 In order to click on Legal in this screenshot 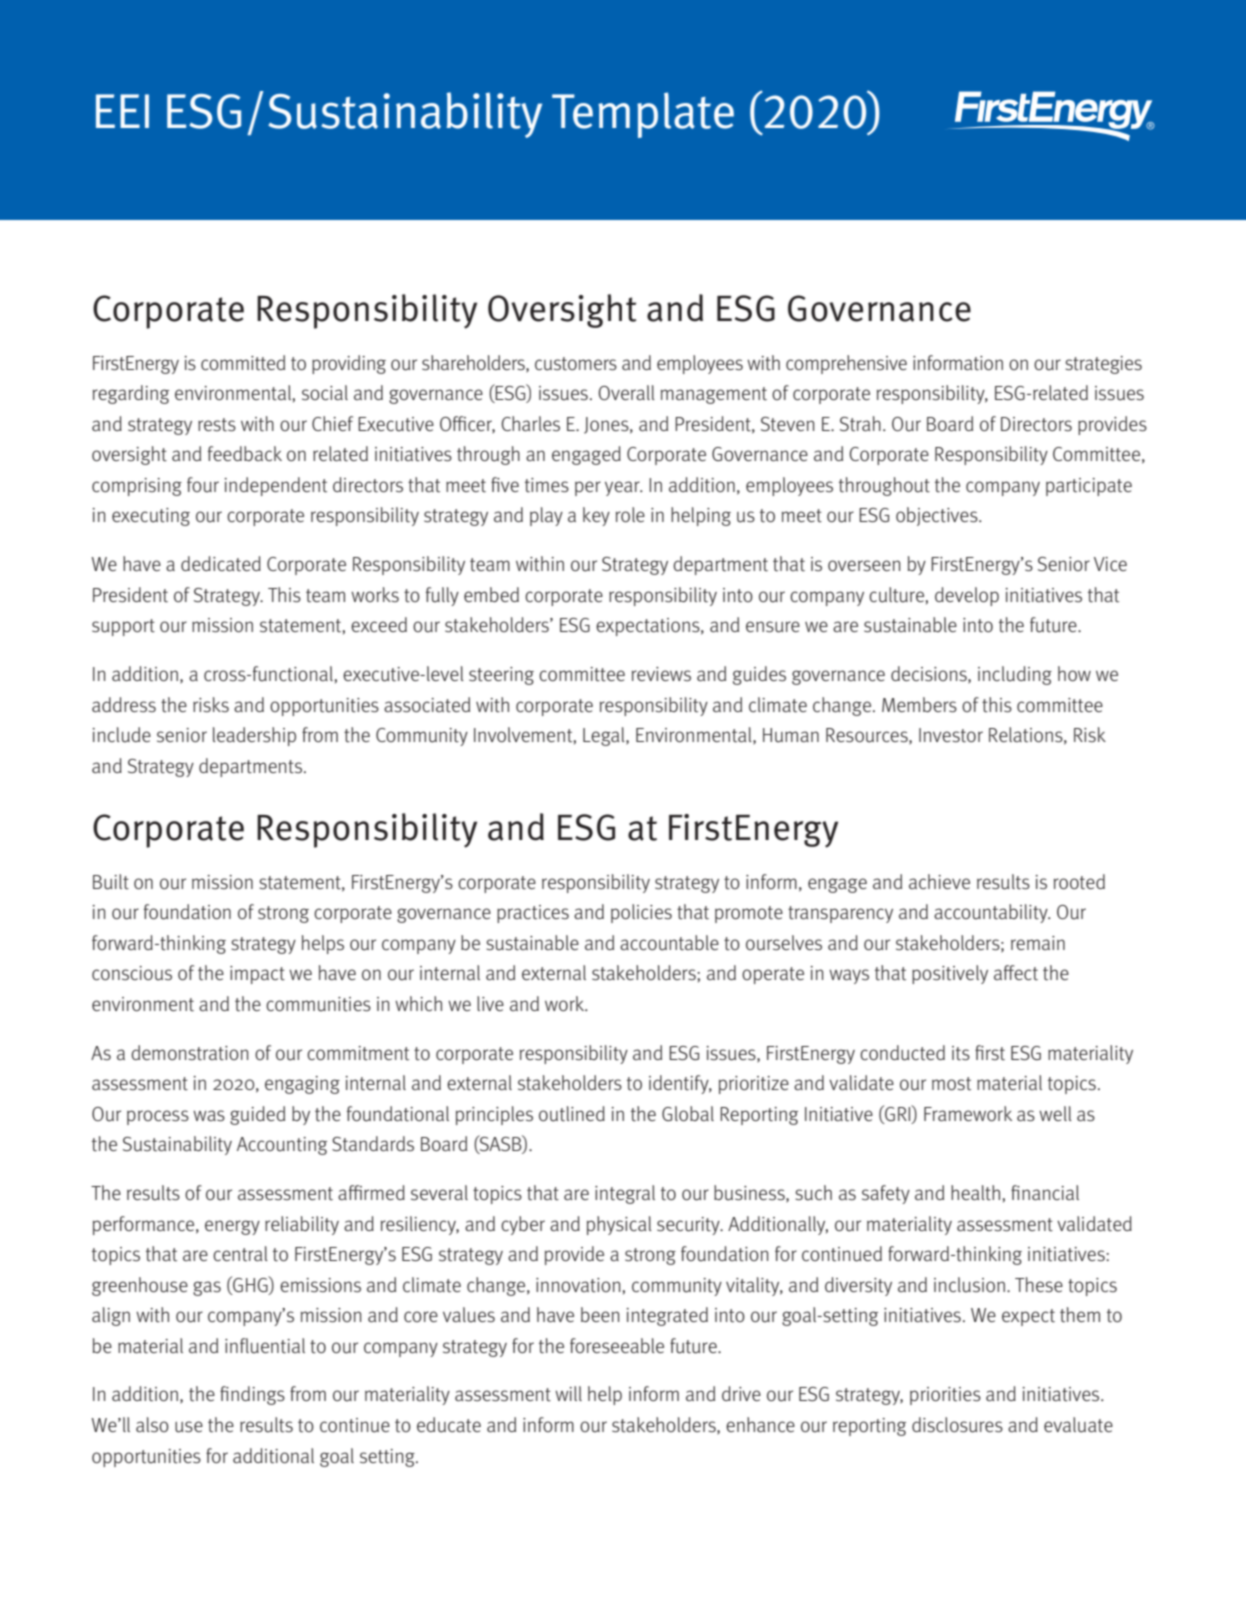, I will do `click(605, 736)`.
